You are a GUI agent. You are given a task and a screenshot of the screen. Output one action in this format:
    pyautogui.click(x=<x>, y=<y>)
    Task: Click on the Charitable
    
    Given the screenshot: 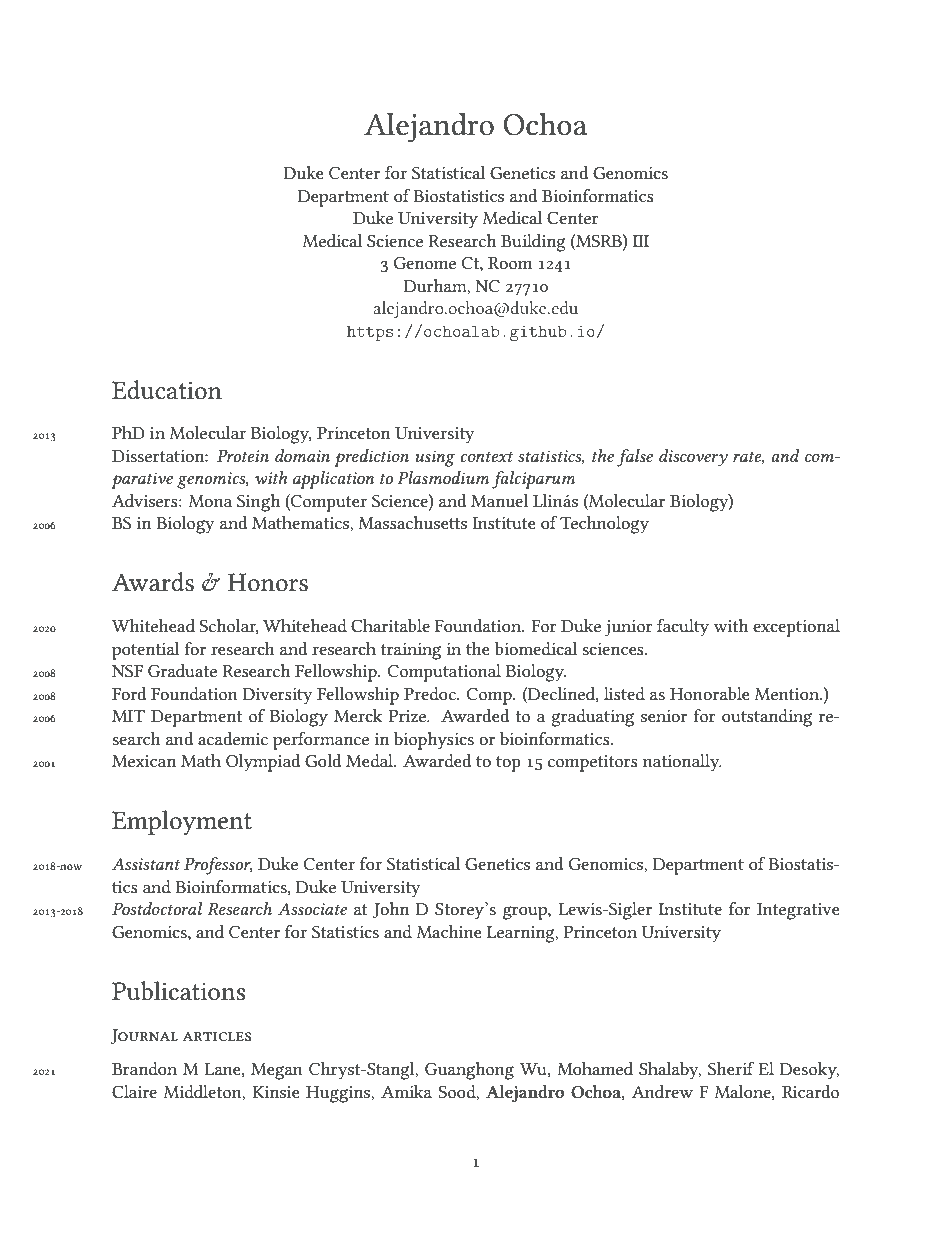 What is the action you would take?
    pyautogui.click(x=390, y=625)
